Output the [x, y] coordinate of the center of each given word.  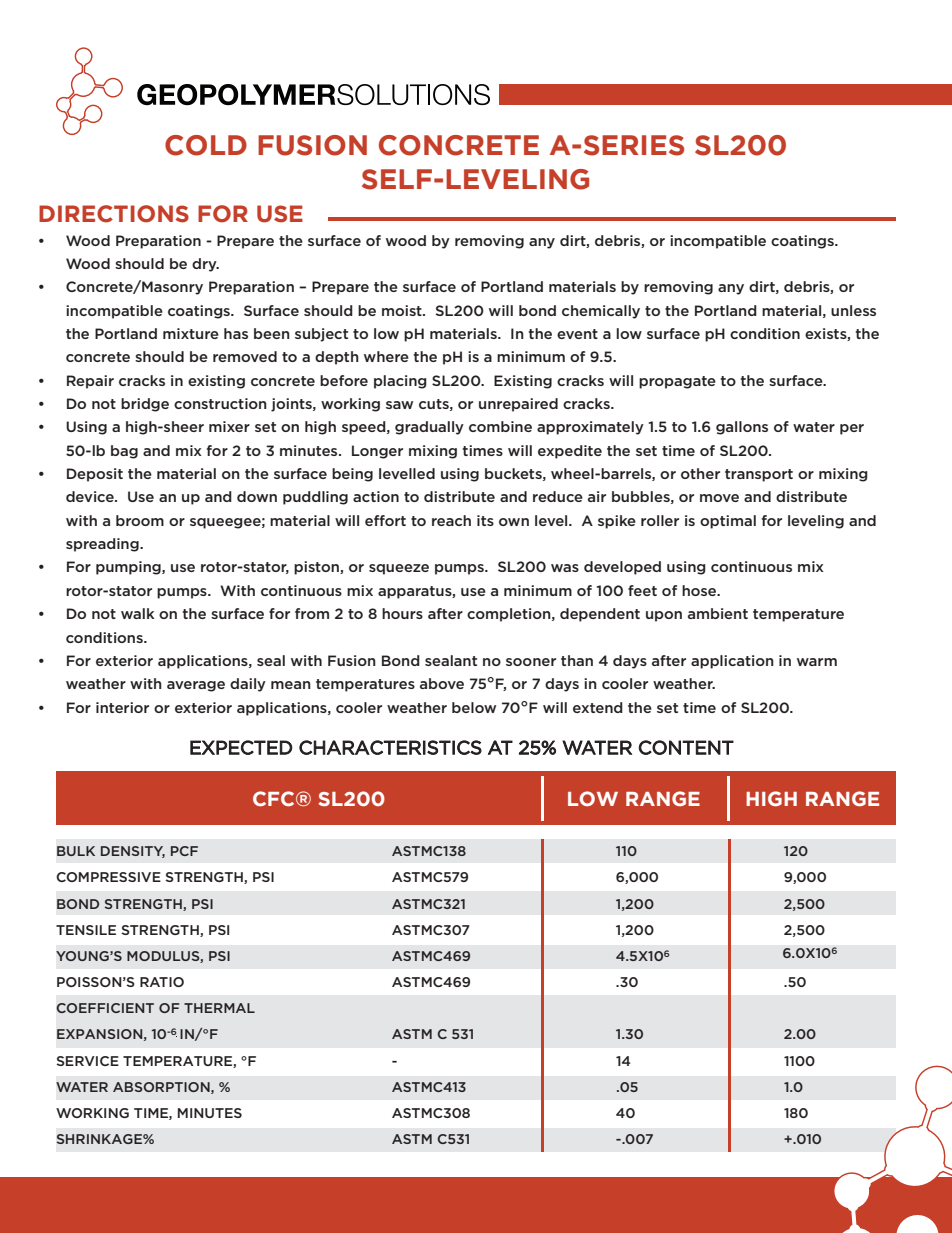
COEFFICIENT [105, 1008]
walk [138, 613]
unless [853, 310]
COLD [206, 145]
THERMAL [219, 1008]
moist [403, 310]
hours [402, 613]
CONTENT [686, 747]
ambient [718, 613]
